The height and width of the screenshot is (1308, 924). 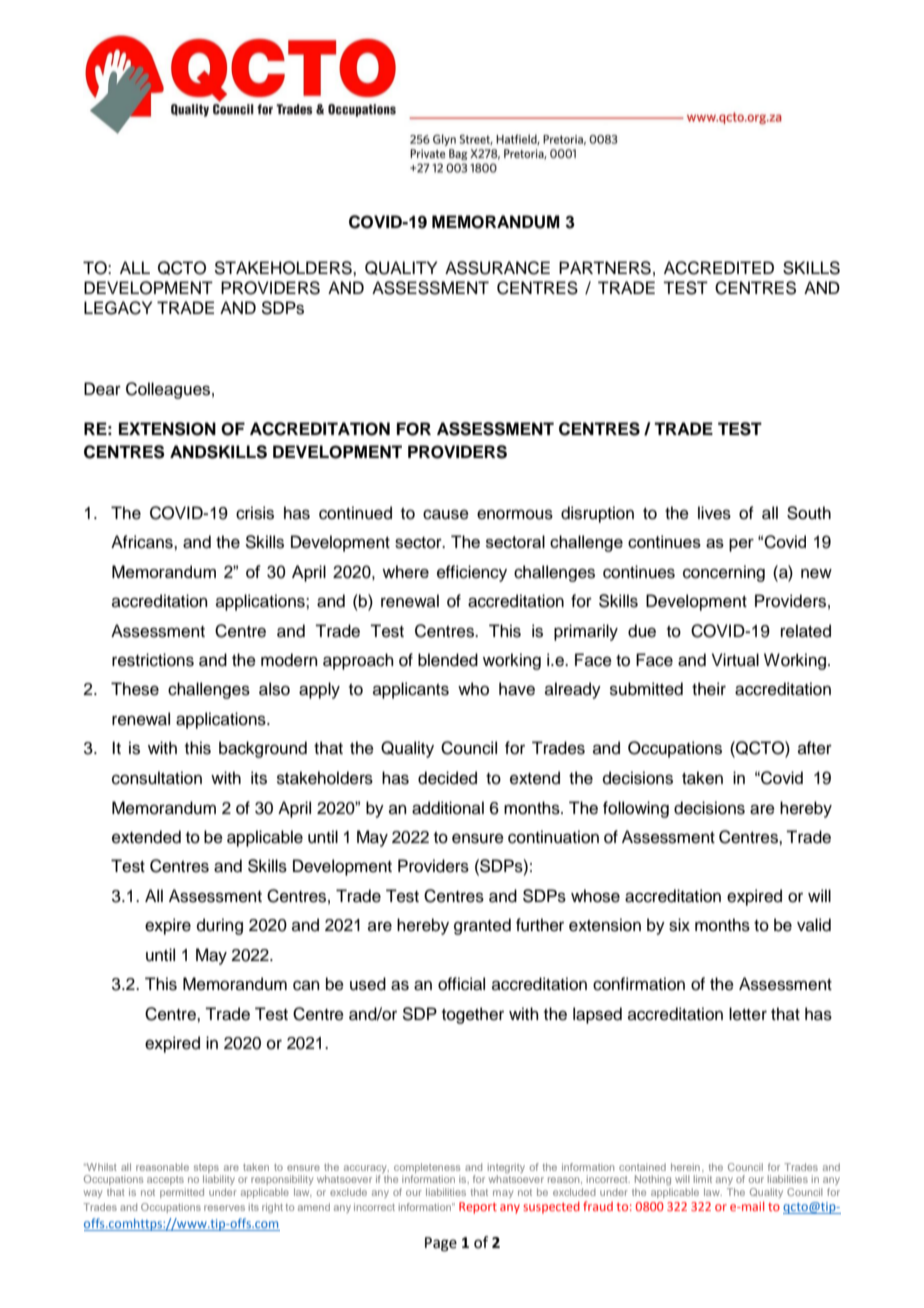 I want to click on crisis, so click(x=255, y=513).
